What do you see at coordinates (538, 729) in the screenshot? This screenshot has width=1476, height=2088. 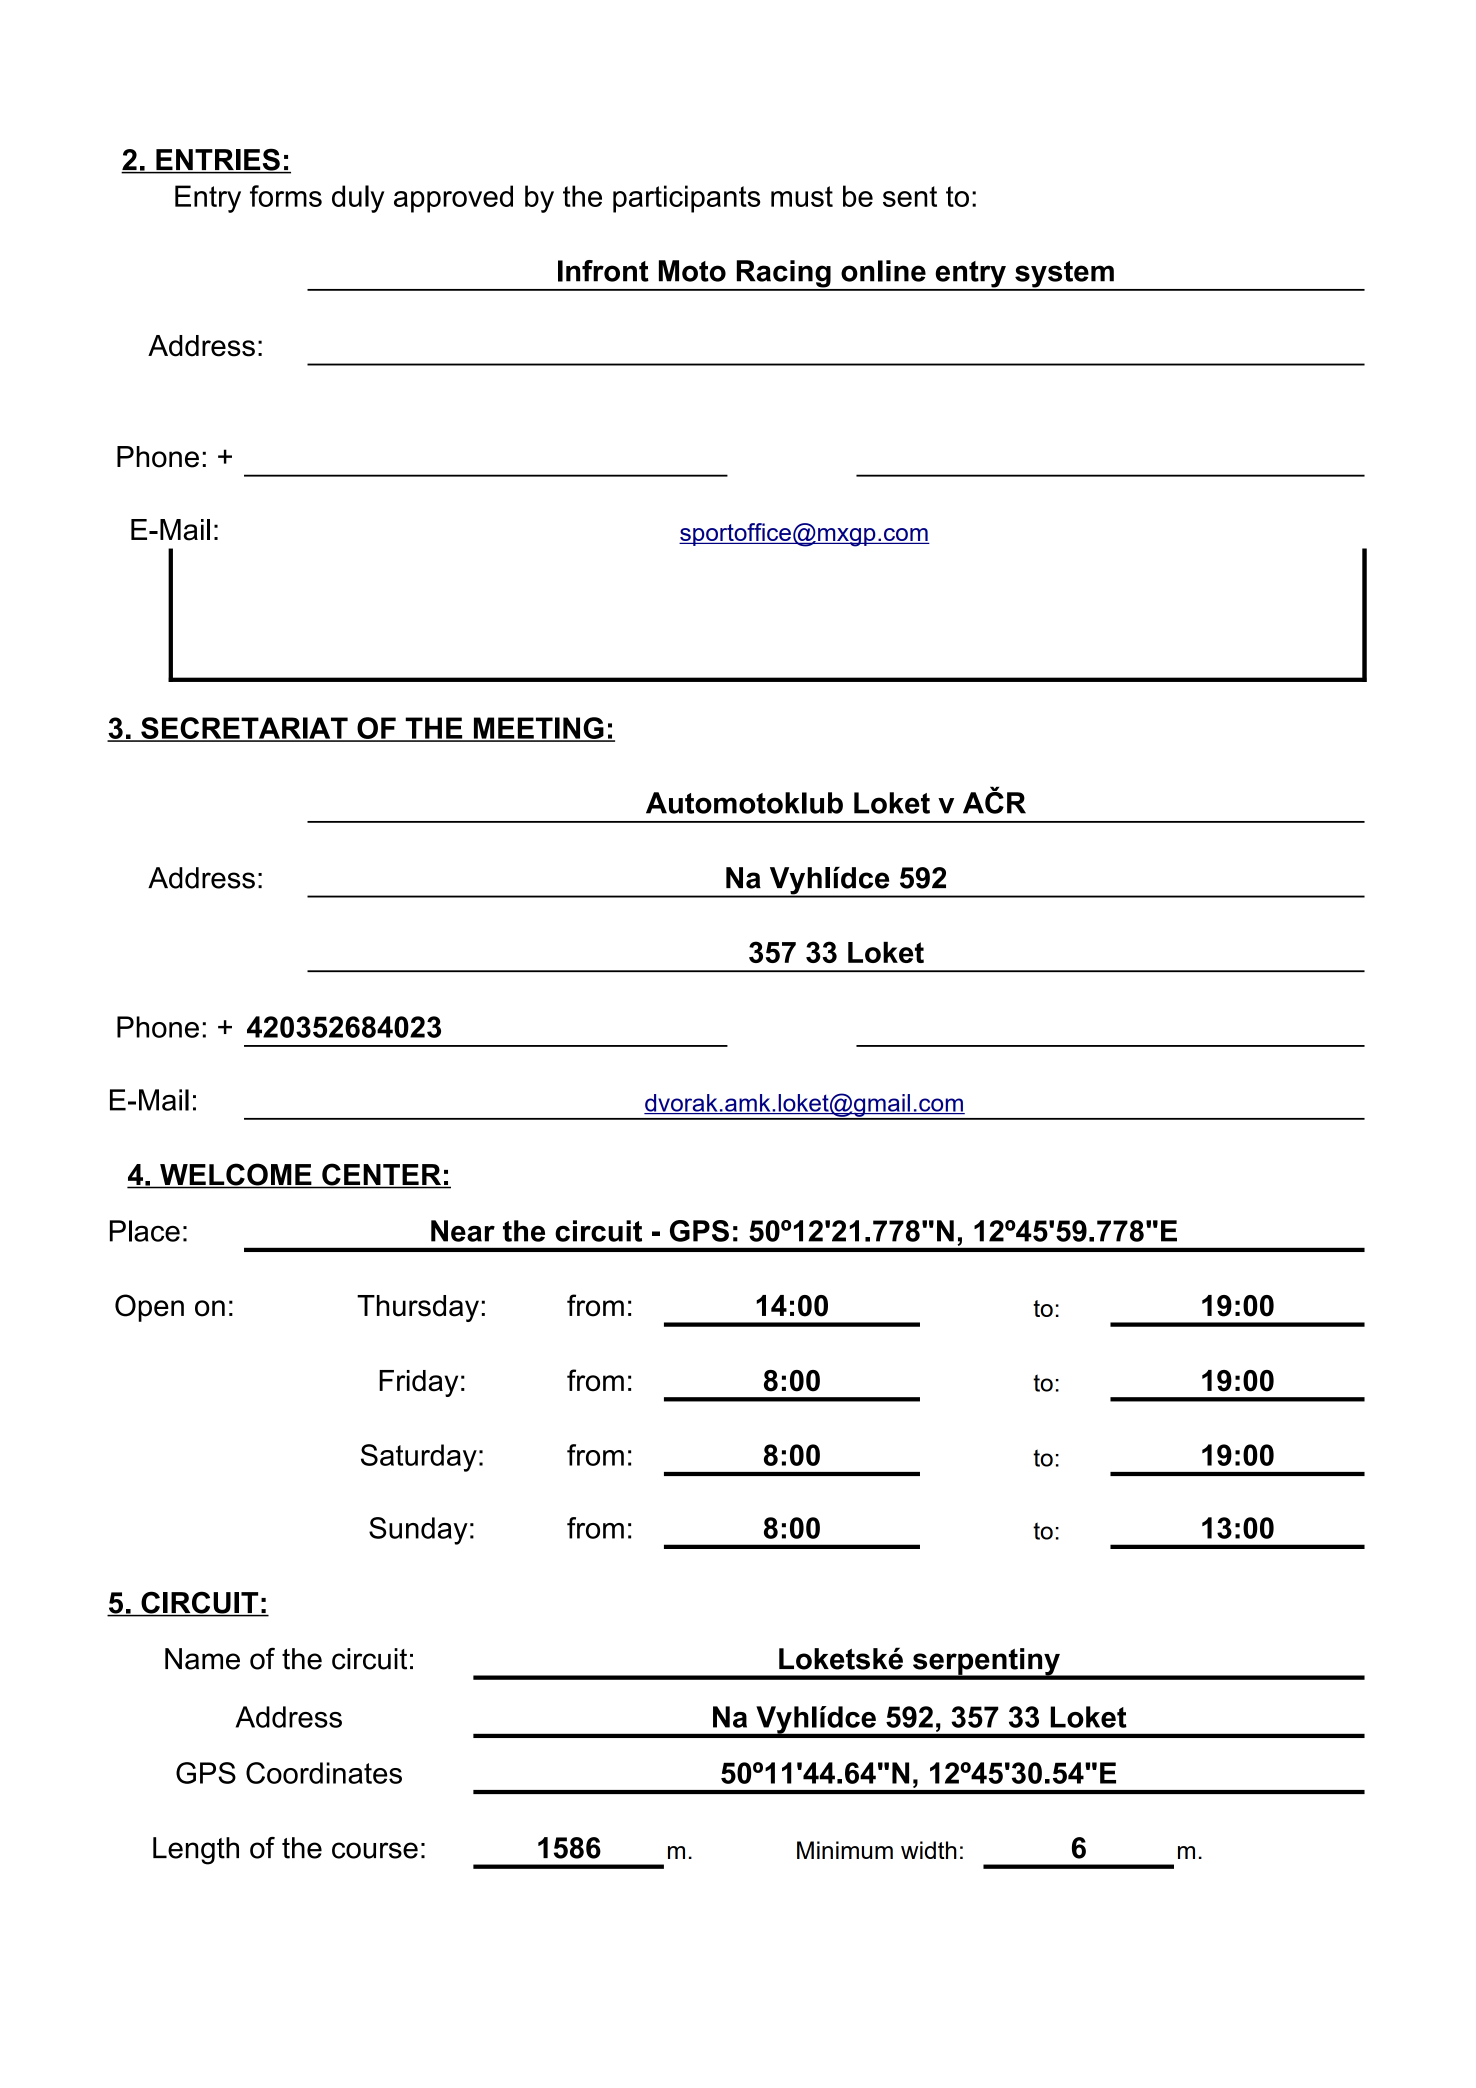 I see `MEETING` at bounding box center [538, 729].
